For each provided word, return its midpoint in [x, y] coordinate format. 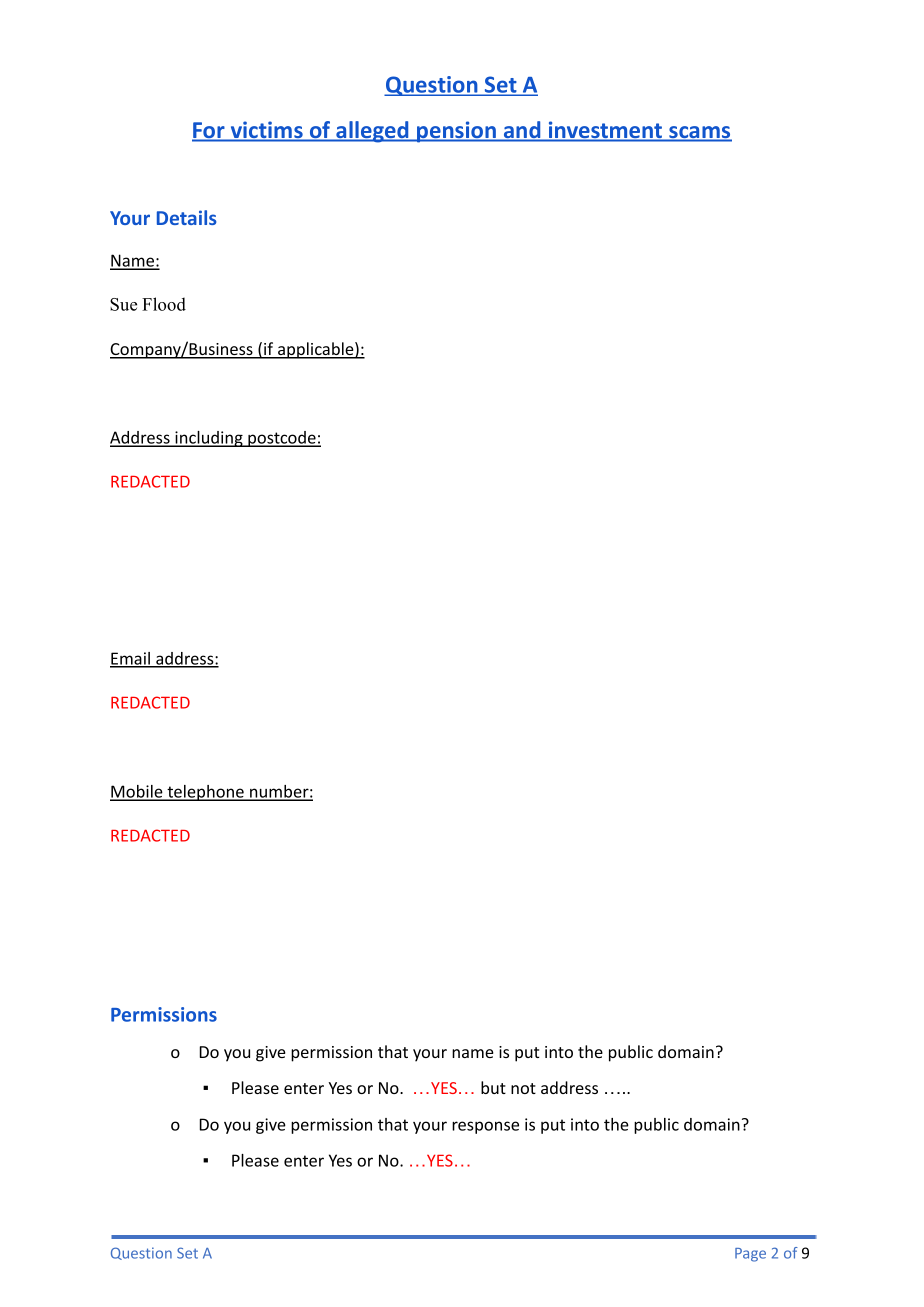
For [209, 131]
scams [699, 133]
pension [456, 132]
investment [605, 131]
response [485, 1127]
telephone [205, 793]
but [493, 1087]
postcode [282, 439]
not [523, 1088]
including [209, 439]
